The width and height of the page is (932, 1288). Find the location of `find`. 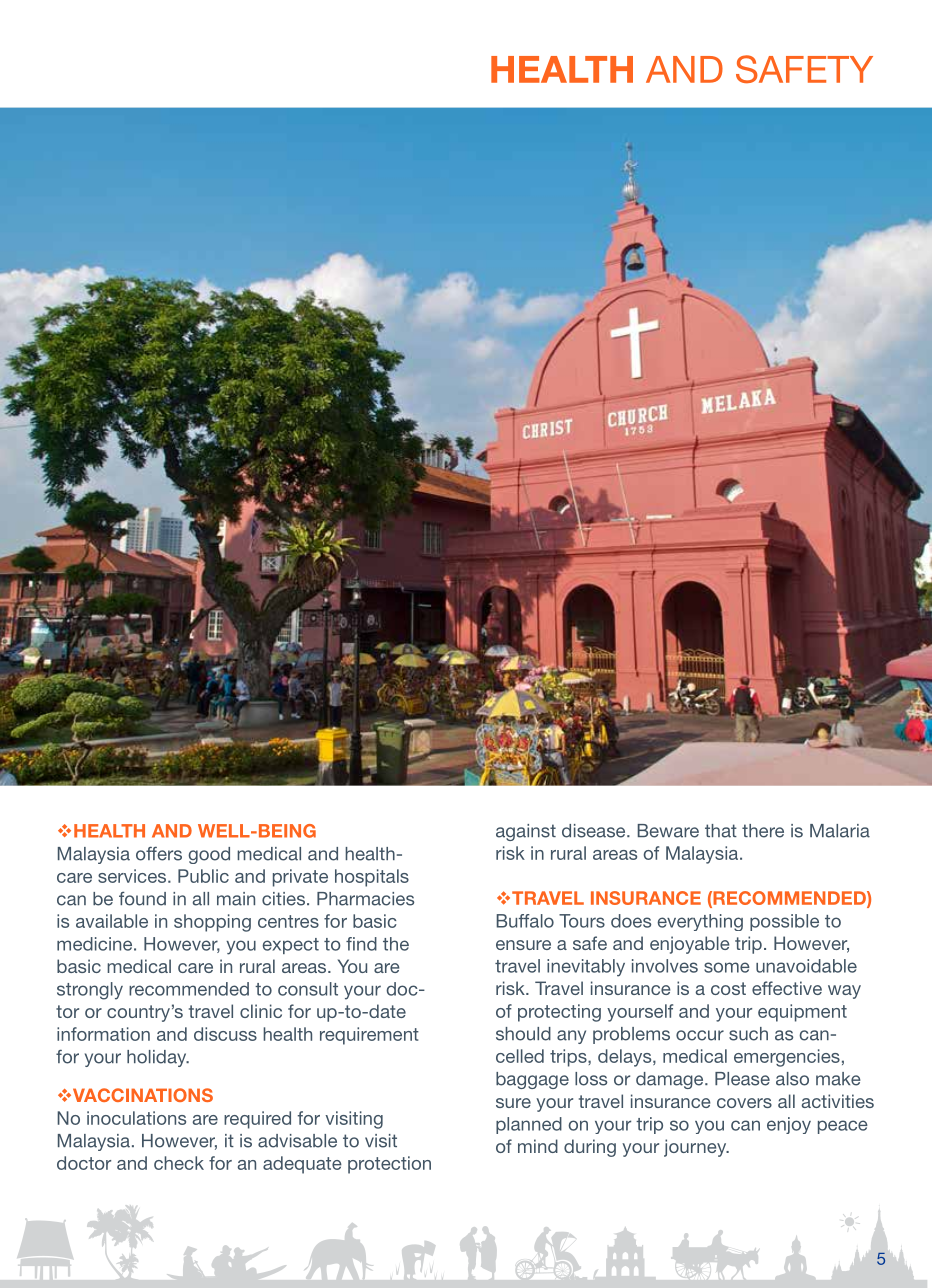

find is located at coordinates (361, 944).
